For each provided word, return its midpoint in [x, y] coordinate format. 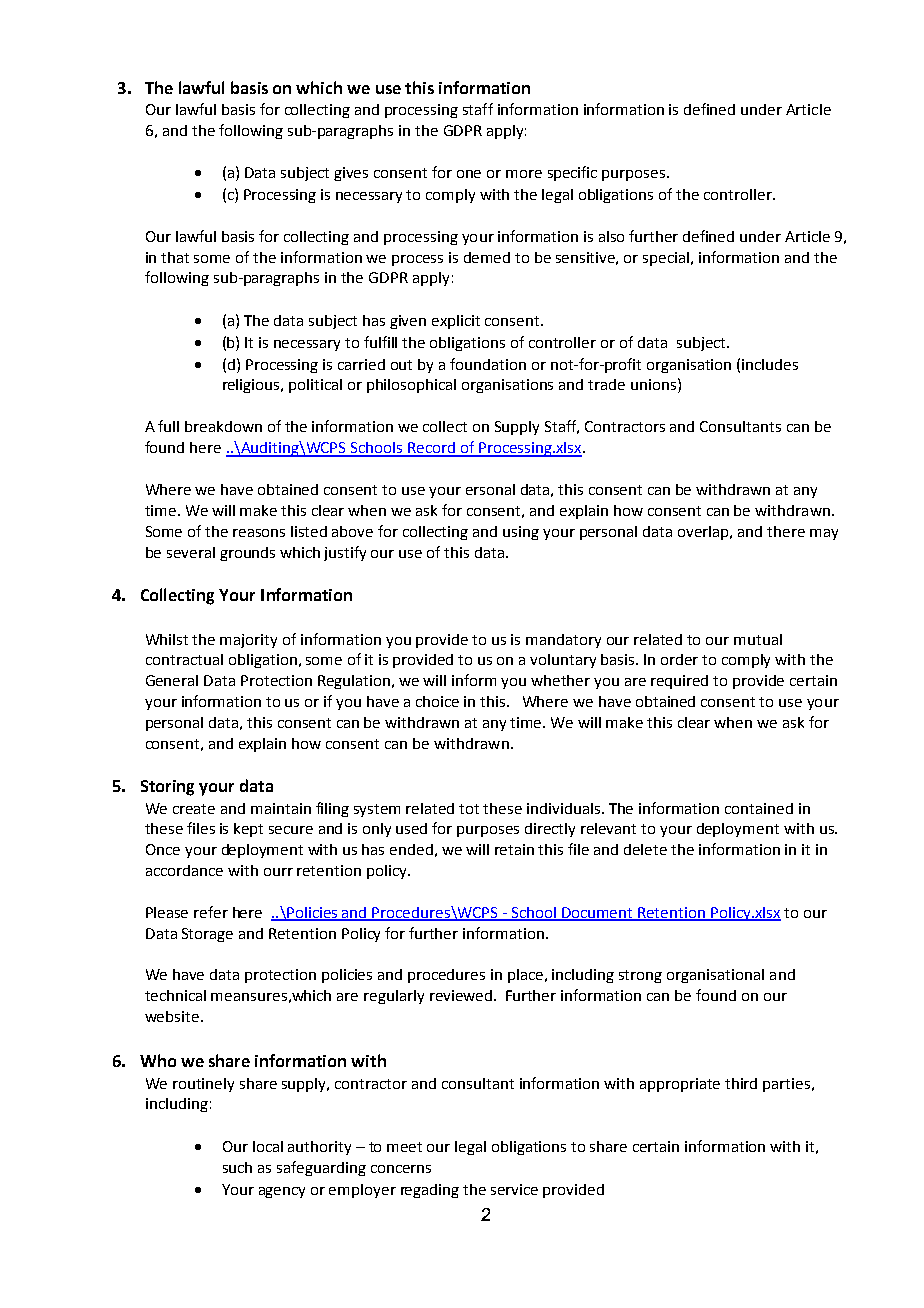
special [667, 259]
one [469, 174]
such [237, 1167]
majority [248, 641]
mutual [758, 639]
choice [437, 701]
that [175, 257]
